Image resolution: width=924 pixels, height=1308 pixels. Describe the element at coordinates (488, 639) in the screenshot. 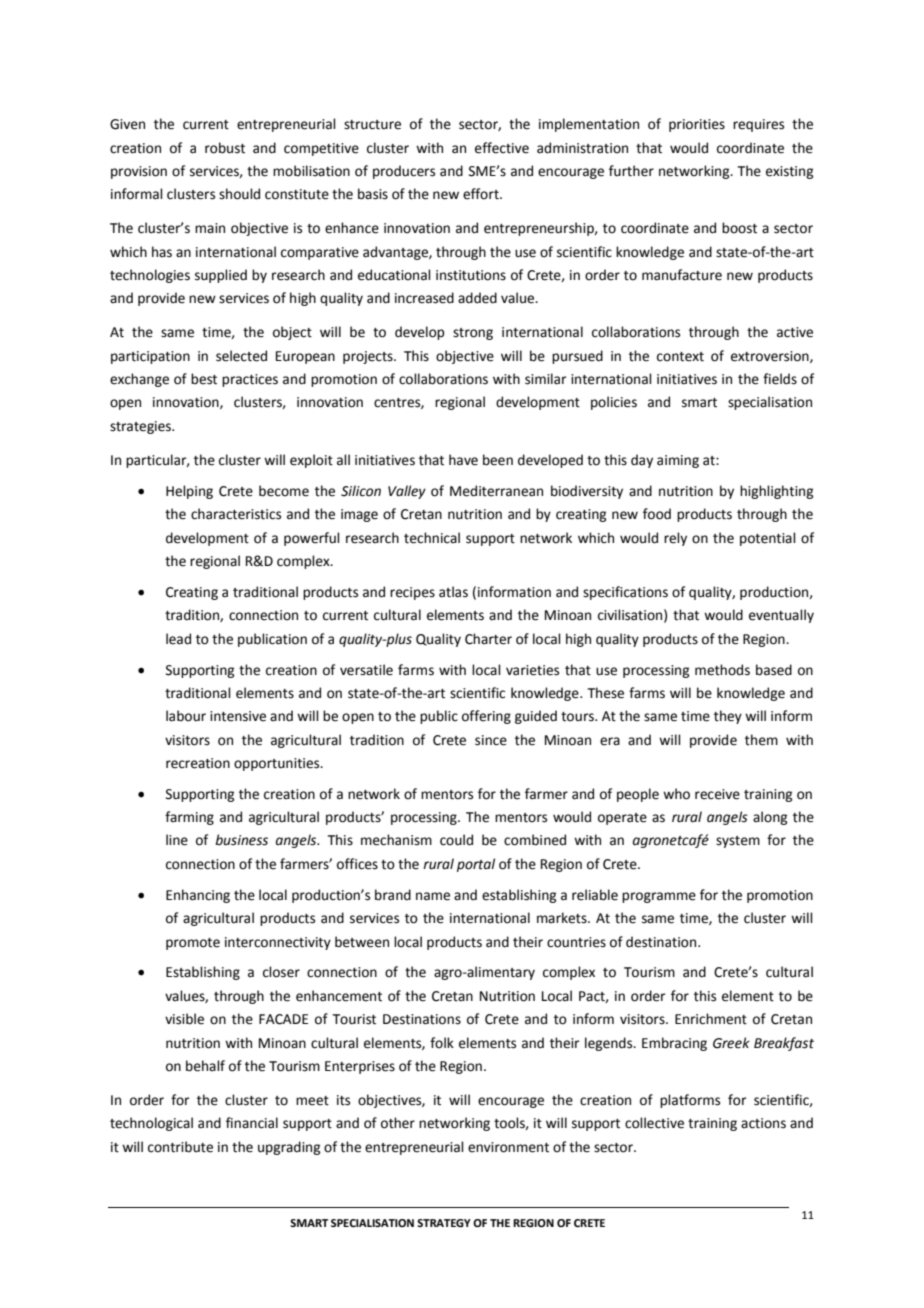

I see `Charter` at that location.
